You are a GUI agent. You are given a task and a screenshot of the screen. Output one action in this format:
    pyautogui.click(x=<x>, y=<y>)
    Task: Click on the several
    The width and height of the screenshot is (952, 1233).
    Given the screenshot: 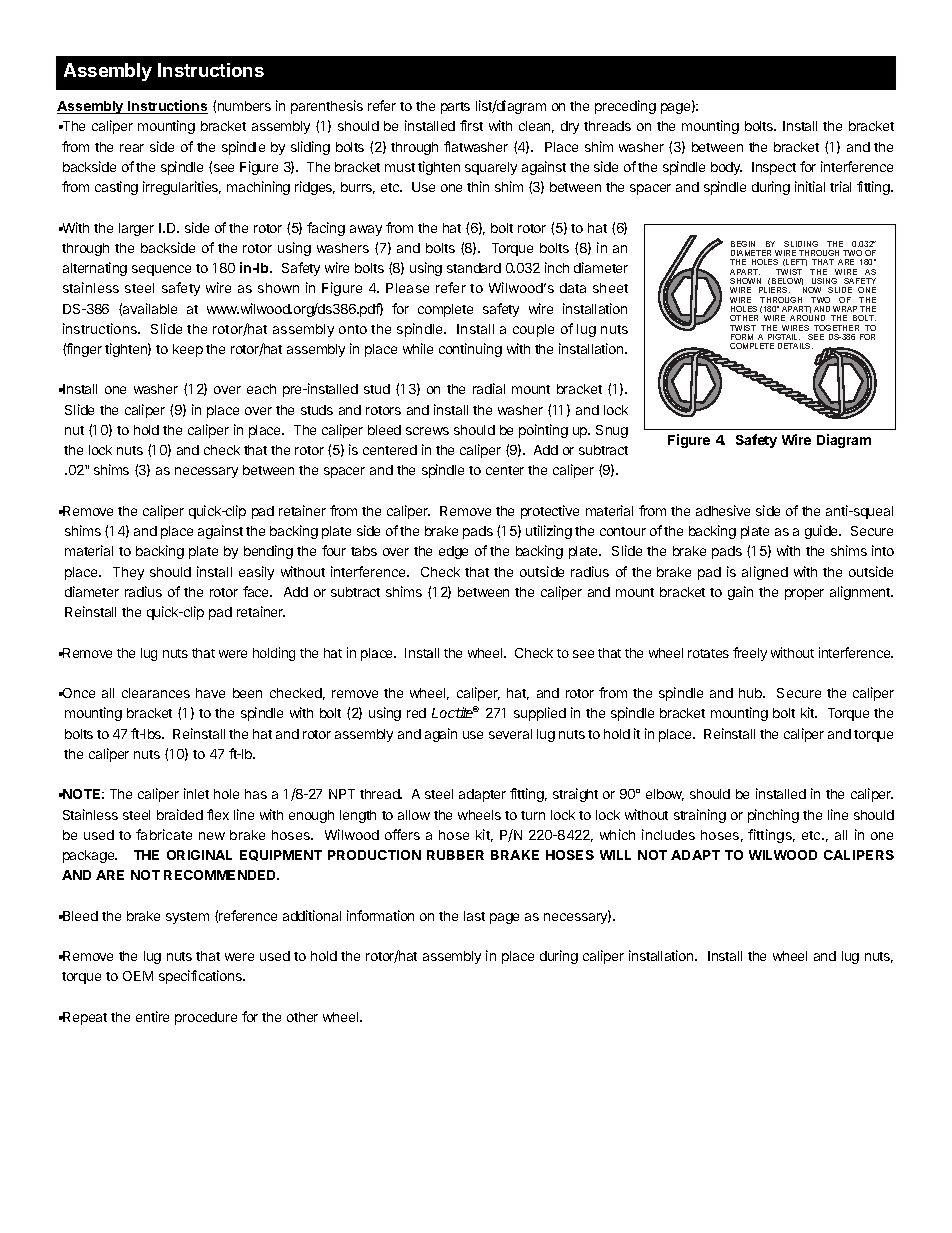 What is the action you would take?
    pyautogui.click(x=510, y=734)
